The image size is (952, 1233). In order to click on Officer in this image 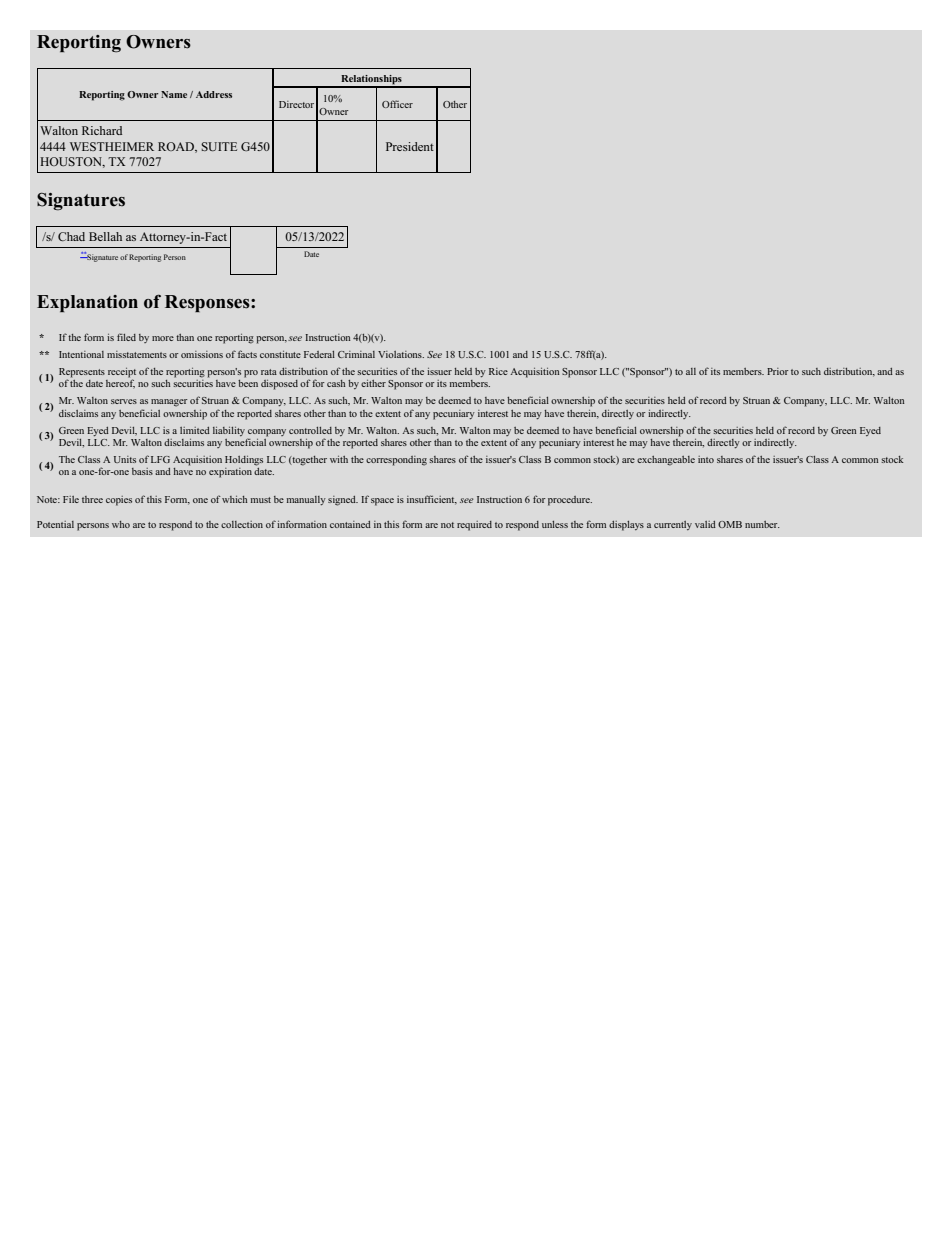, I will do `click(397, 104)`.
